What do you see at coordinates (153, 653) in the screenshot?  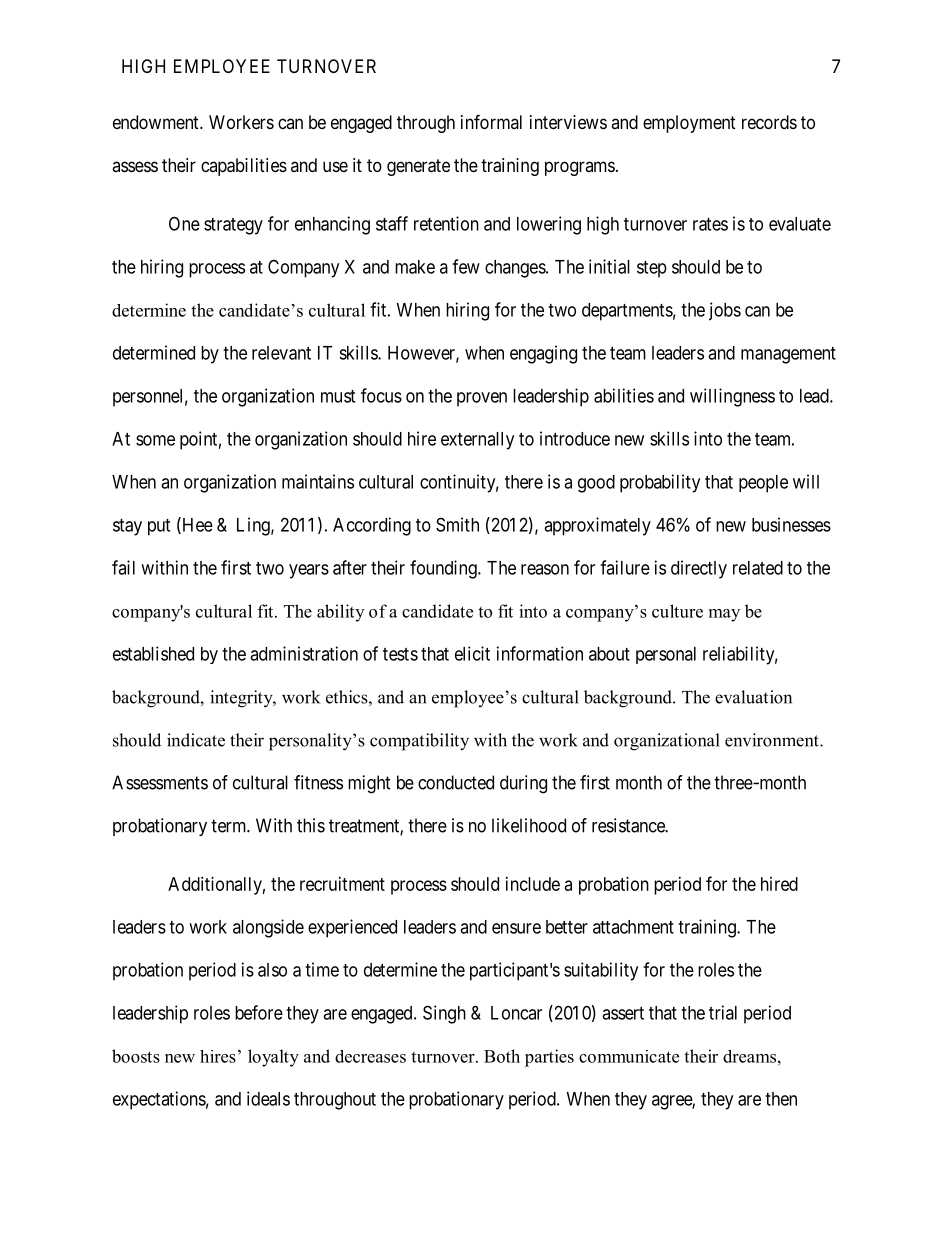 I see `established` at bounding box center [153, 653].
